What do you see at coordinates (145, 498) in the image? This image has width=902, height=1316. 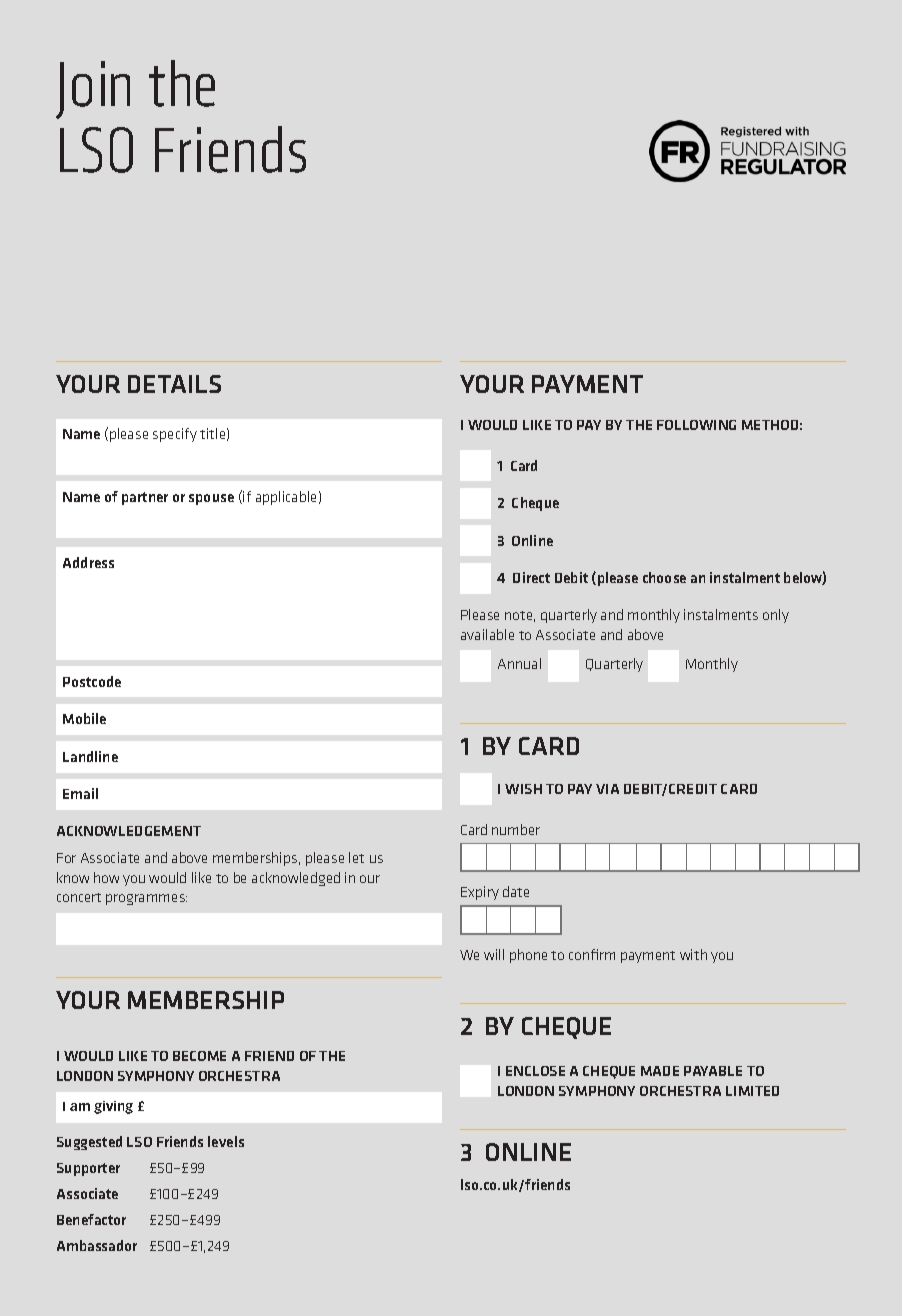 I see `partner` at bounding box center [145, 498].
